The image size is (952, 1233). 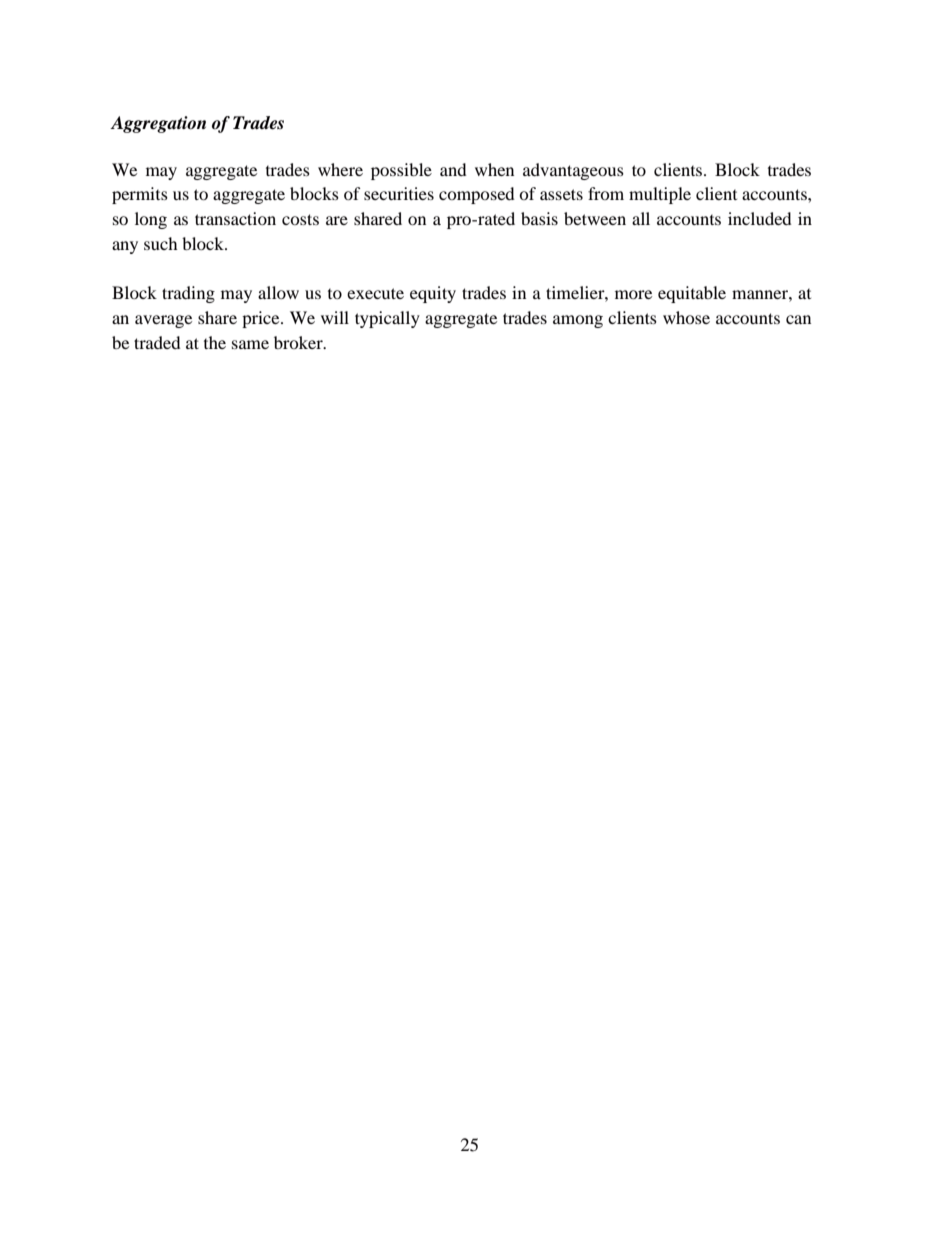 I want to click on multiple, so click(x=660, y=195).
